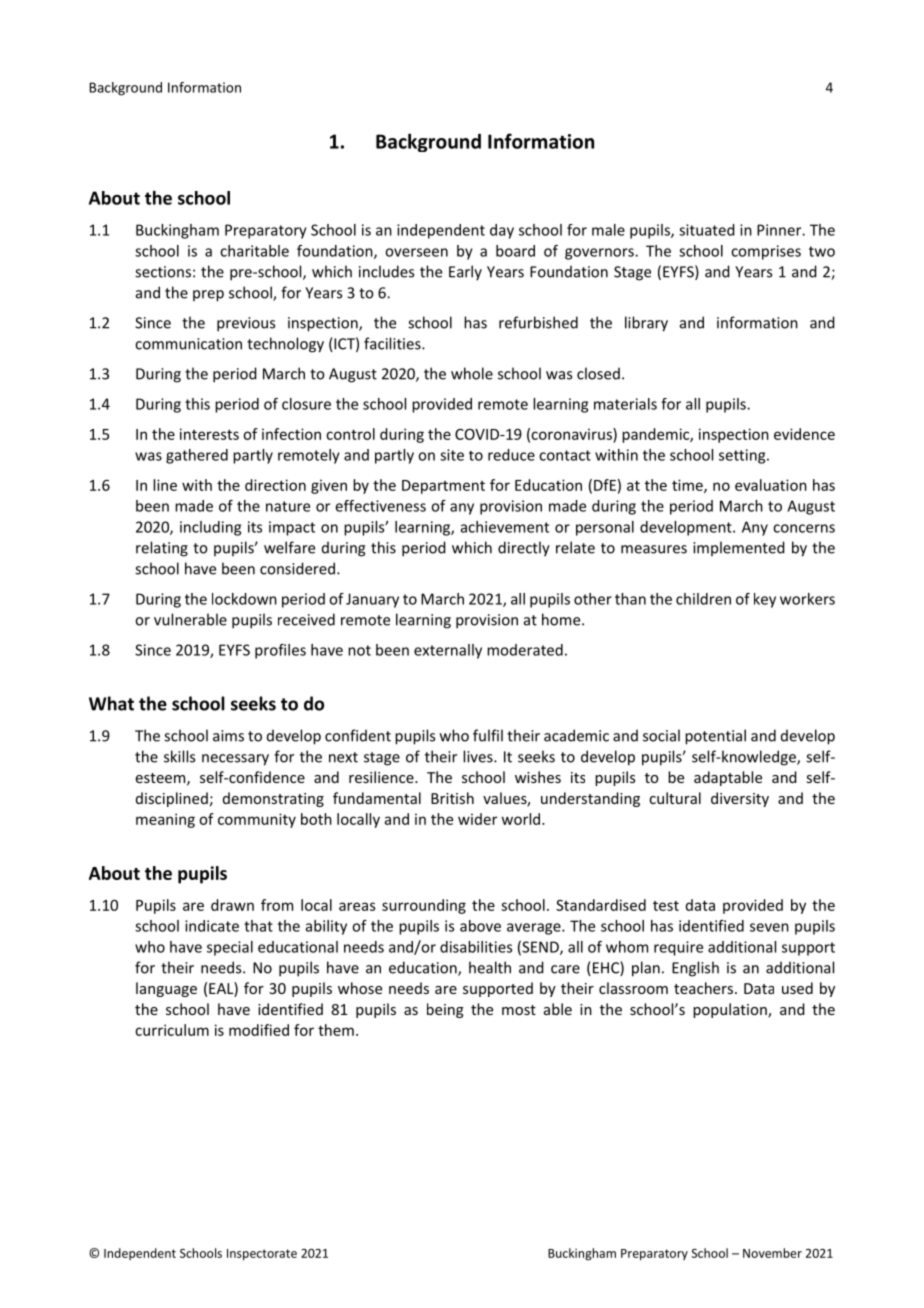  I want to click on comprises, so click(766, 252).
